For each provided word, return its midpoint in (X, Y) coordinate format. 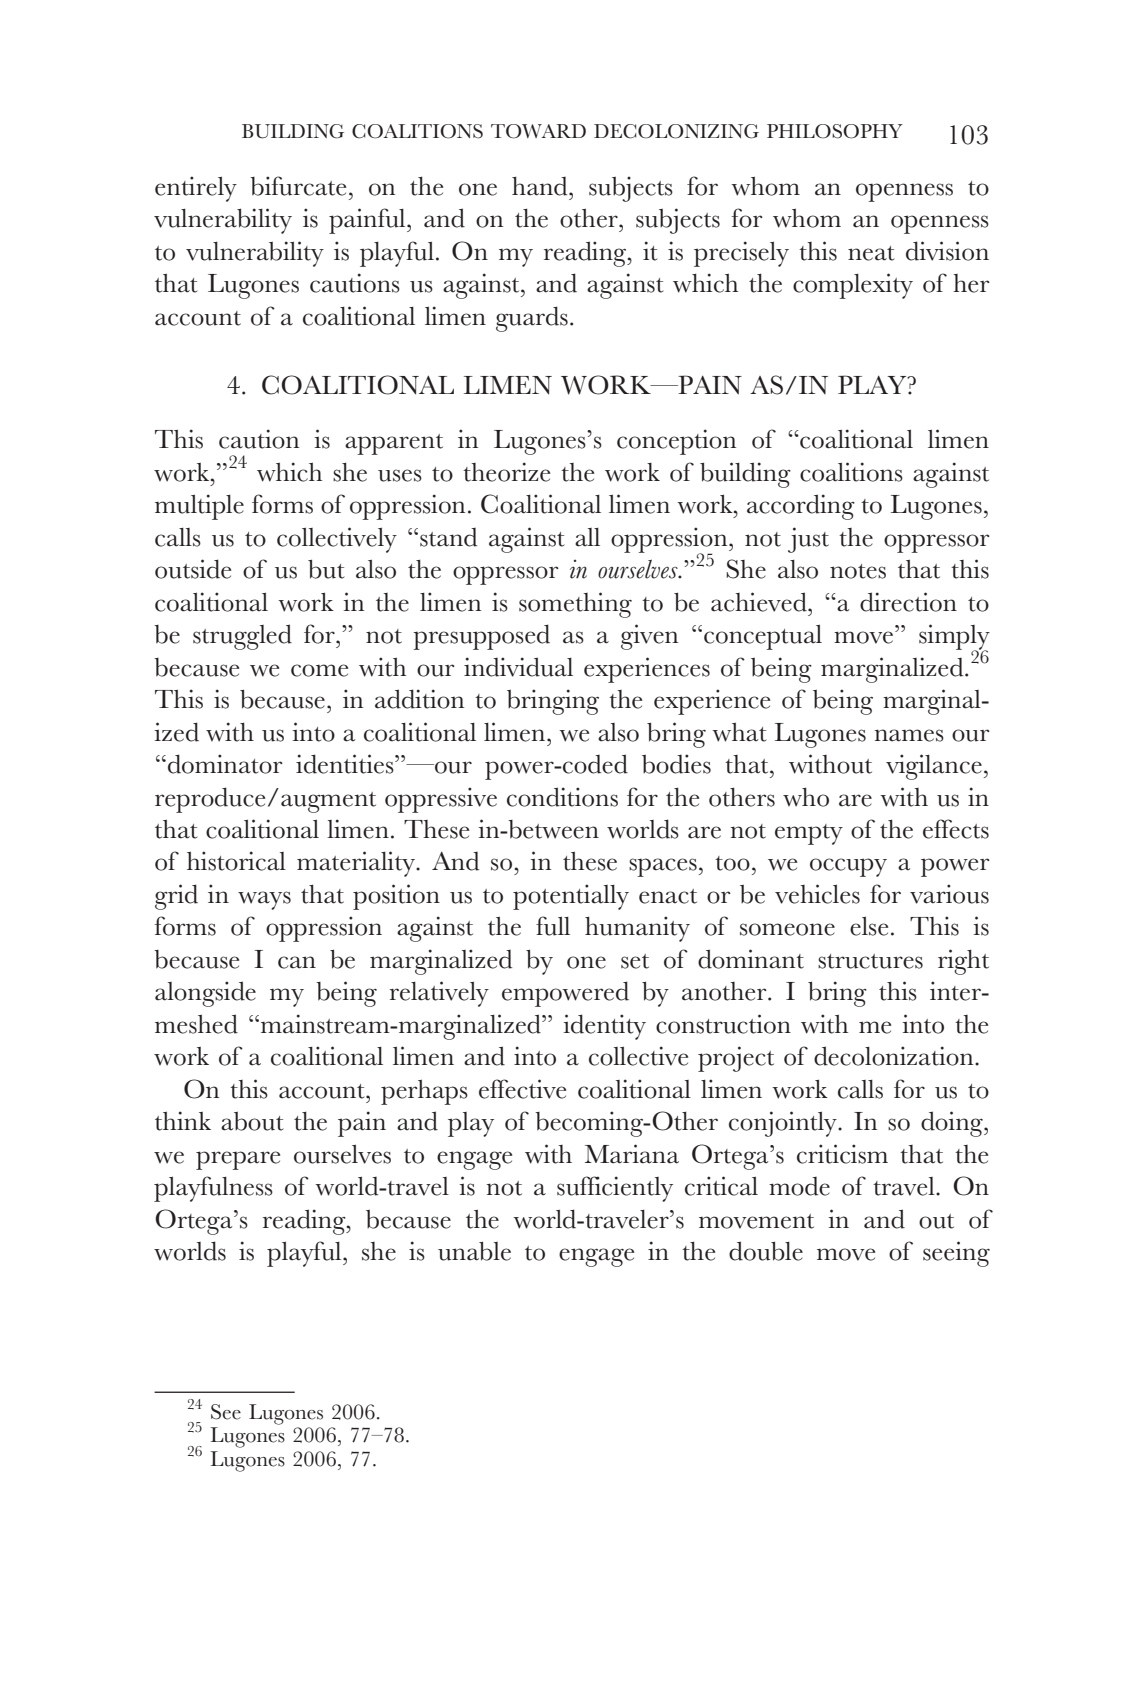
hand (541, 186)
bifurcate (298, 186)
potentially (571, 897)
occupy (848, 867)
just (808, 540)
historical (236, 861)
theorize (506, 472)
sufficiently (615, 1189)
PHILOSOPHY (835, 131)
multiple (199, 507)
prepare (238, 1160)
